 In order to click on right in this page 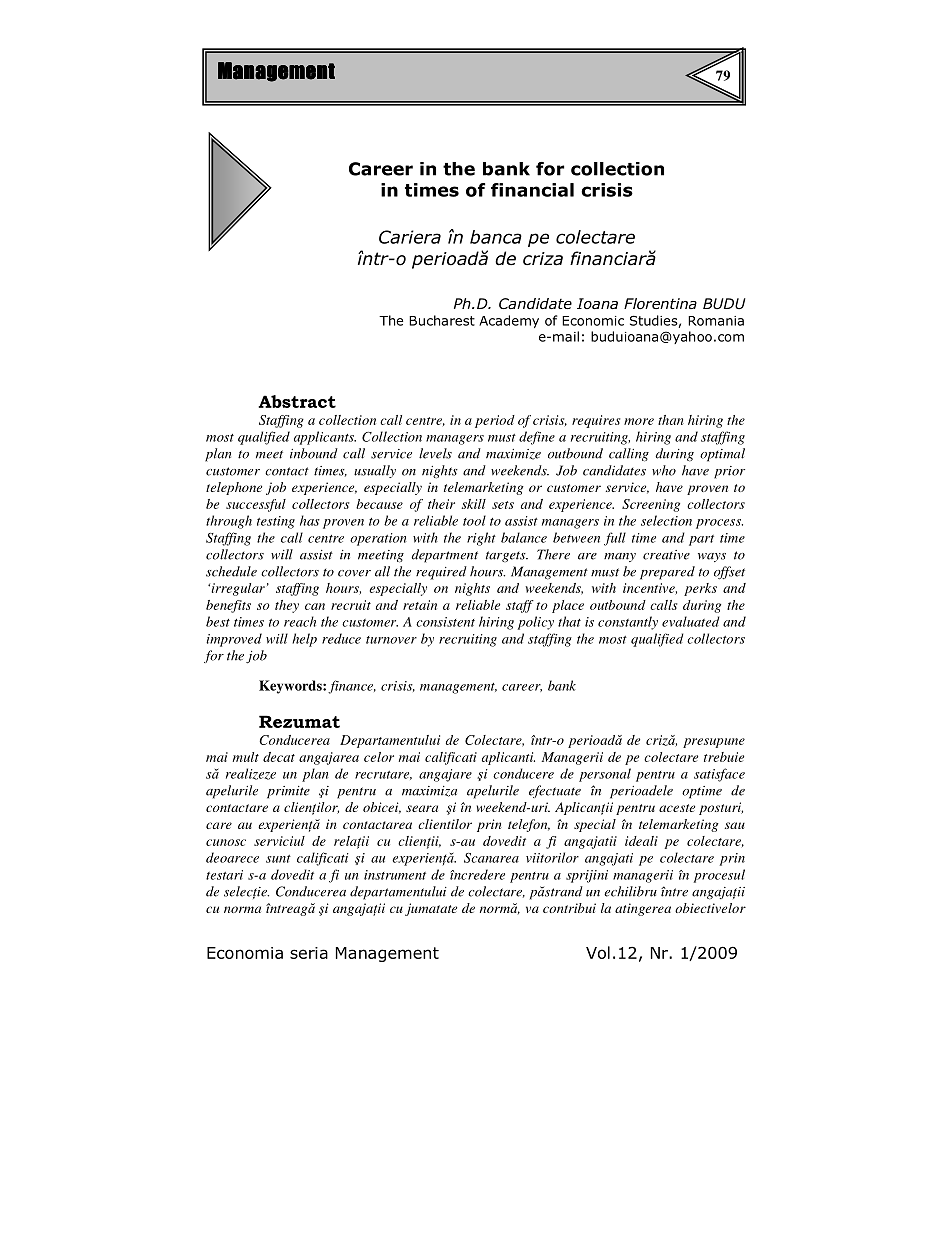, I will do `click(481, 539)`.
